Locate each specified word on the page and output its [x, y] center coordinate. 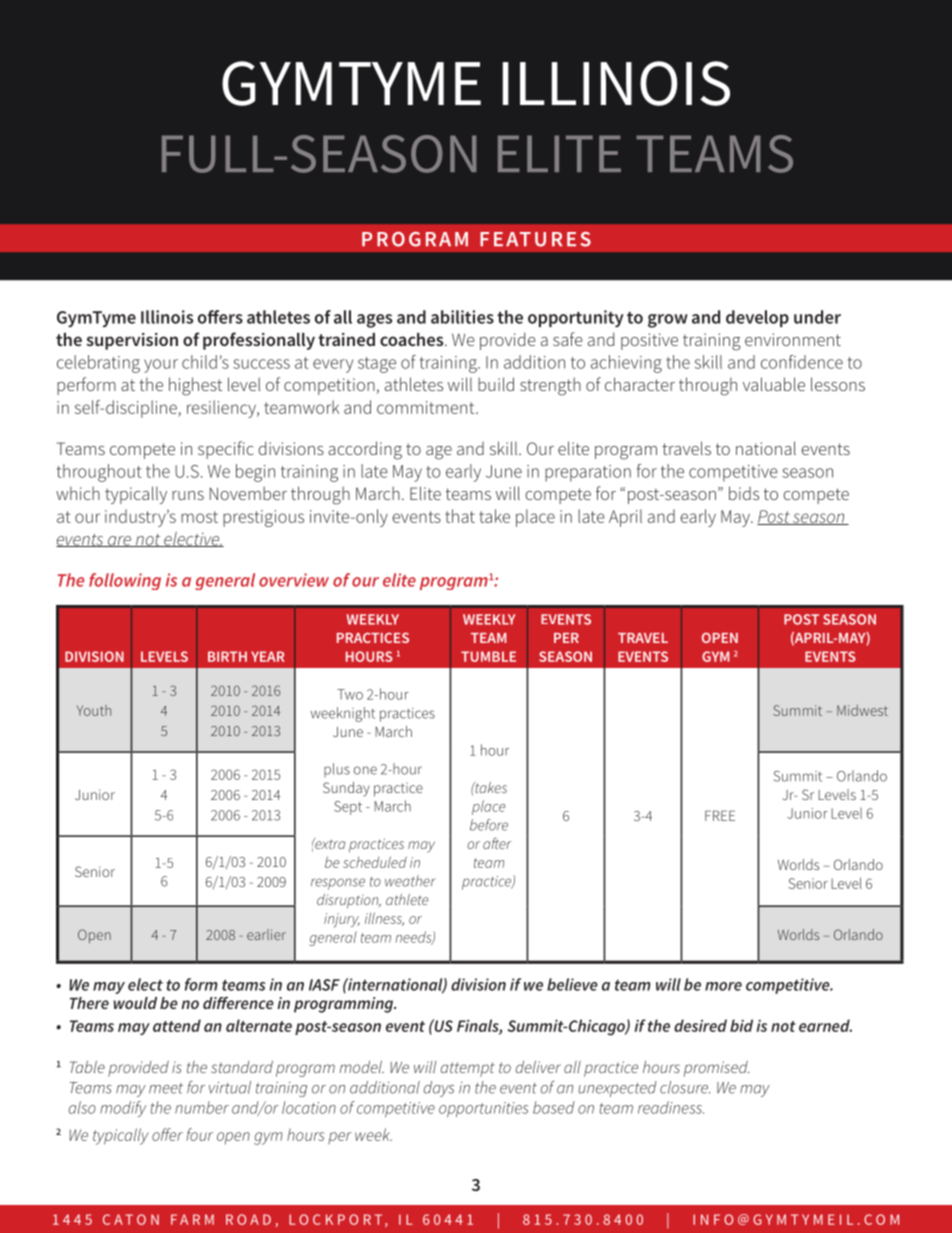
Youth [94, 710]
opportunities [483, 1109]
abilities [462, 317]
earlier [266, 934]
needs [415, 938]
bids [744, 493]
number [202, 1107]
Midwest [862, 710]
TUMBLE [488, 656]
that [460, 516]
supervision [132, 341]
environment [793, 339]
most [199, 517]
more [723, 986]
